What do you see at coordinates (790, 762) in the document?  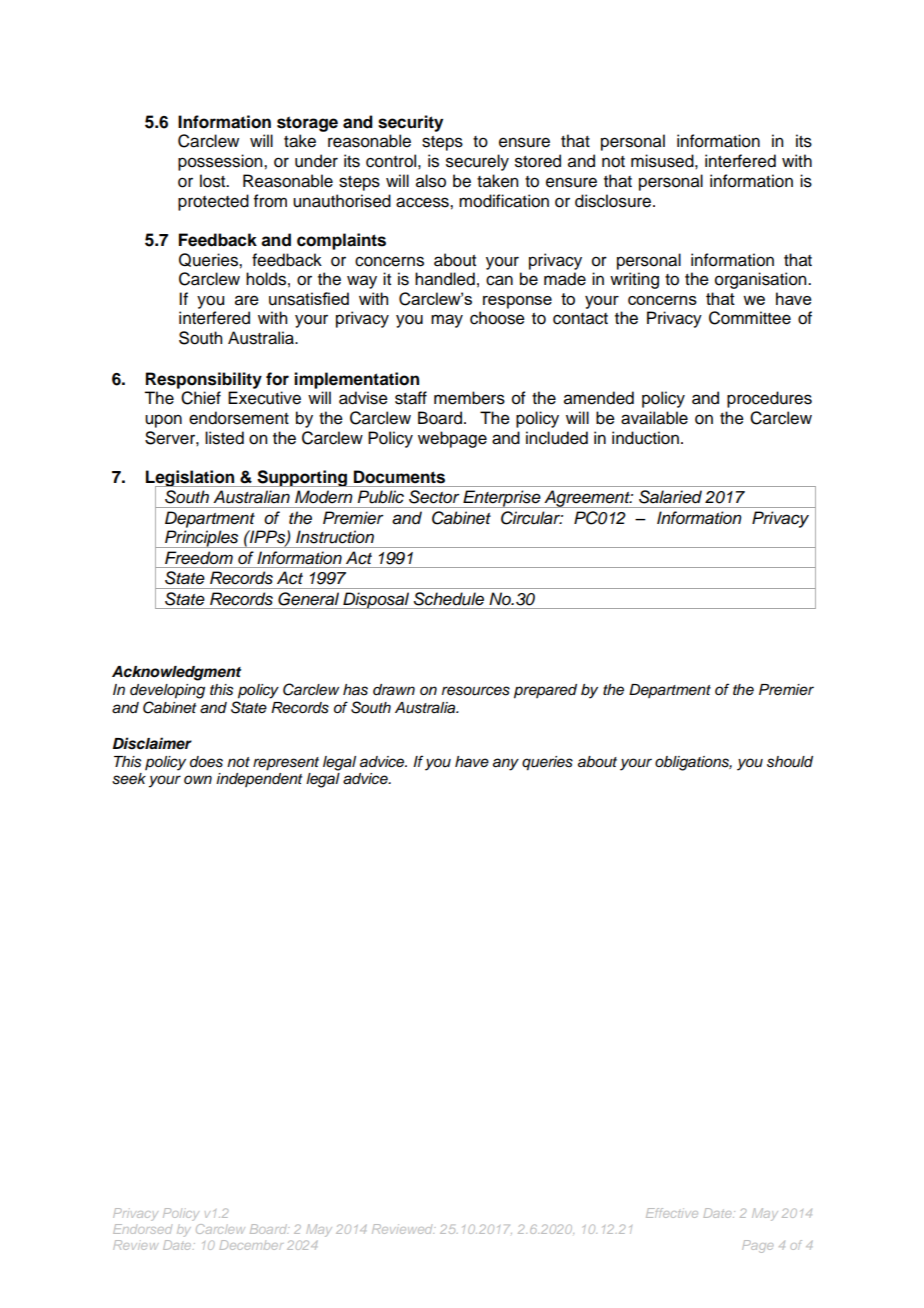 I see `should` at bounding box center [790, 762].
